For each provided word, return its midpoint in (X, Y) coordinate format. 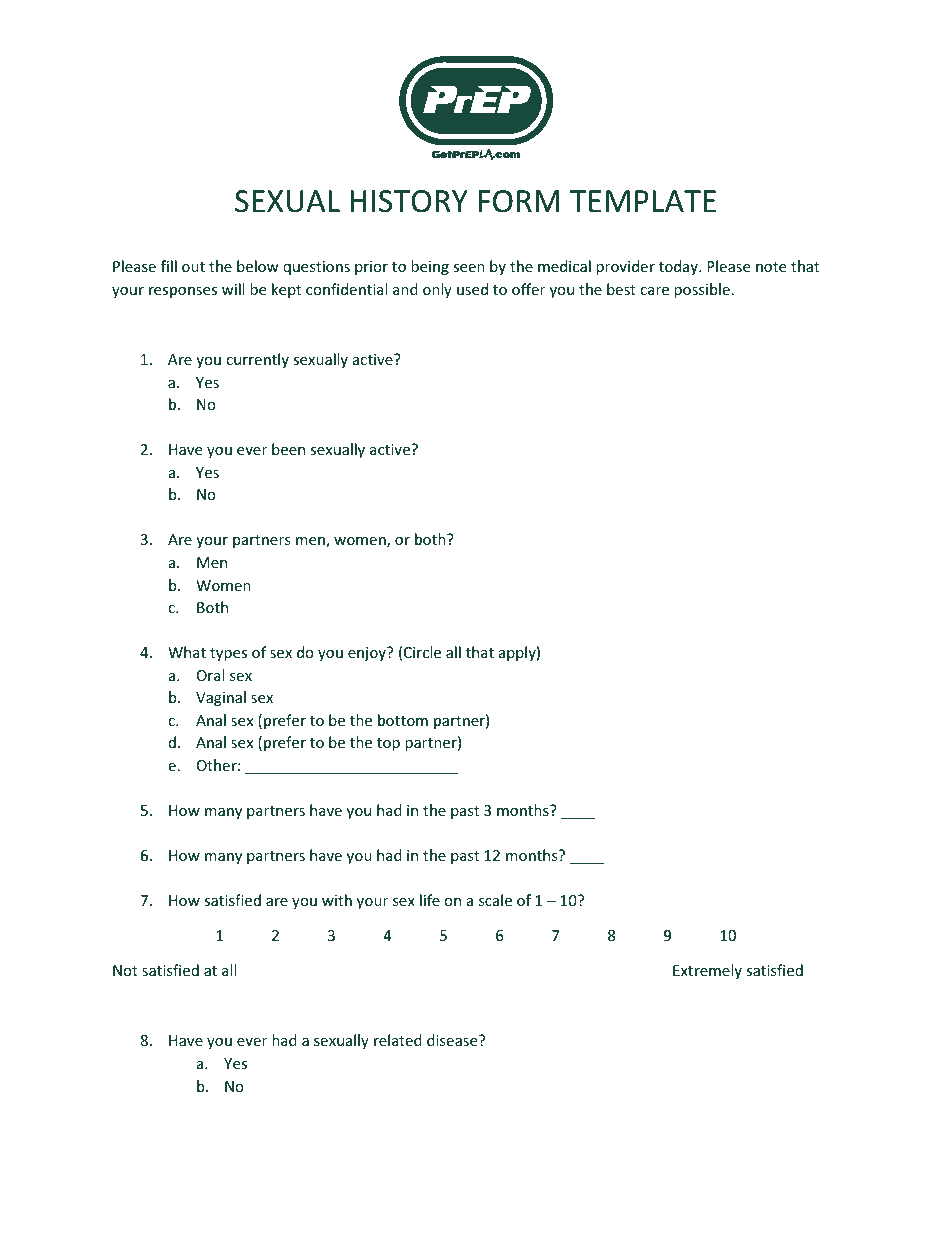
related (398, 1040)
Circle (422, 652)
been (288, 449)
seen (469, 268)
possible (702, 290)
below (258, 266)
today (679, 267)
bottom (403, 720)
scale (495, 900)
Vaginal (221, 698)
